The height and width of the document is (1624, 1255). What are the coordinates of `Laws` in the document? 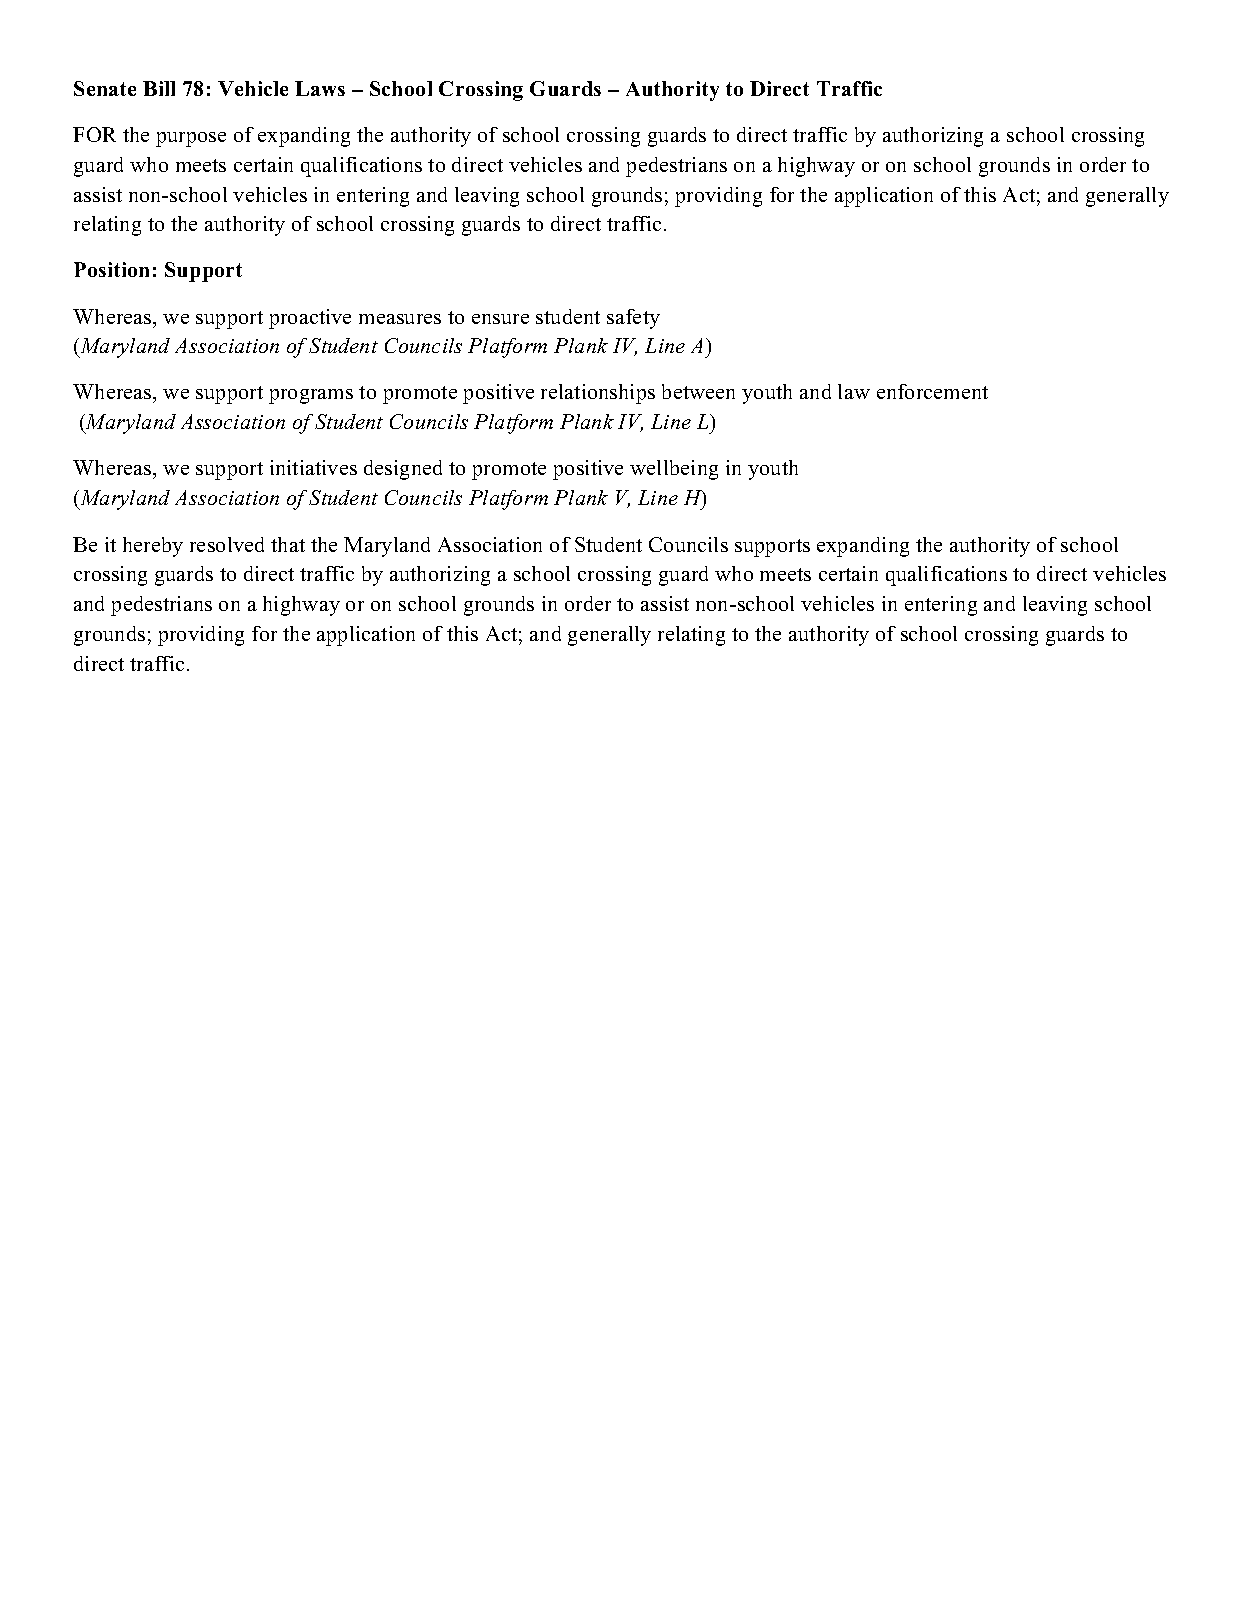 It's located at (320, 88).
